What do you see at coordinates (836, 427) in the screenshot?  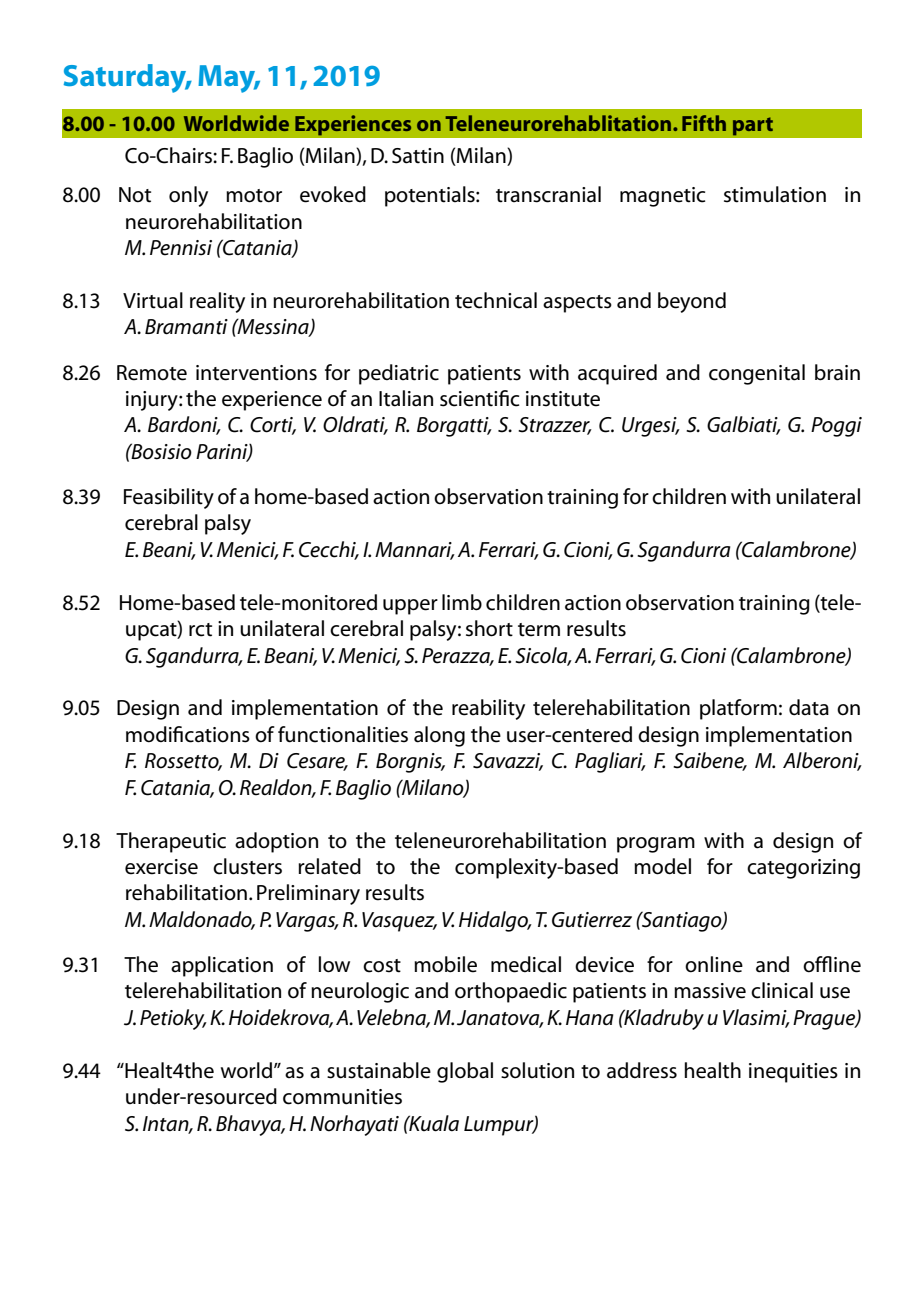 I see `Poggi` at bounding box center [836, 427].
